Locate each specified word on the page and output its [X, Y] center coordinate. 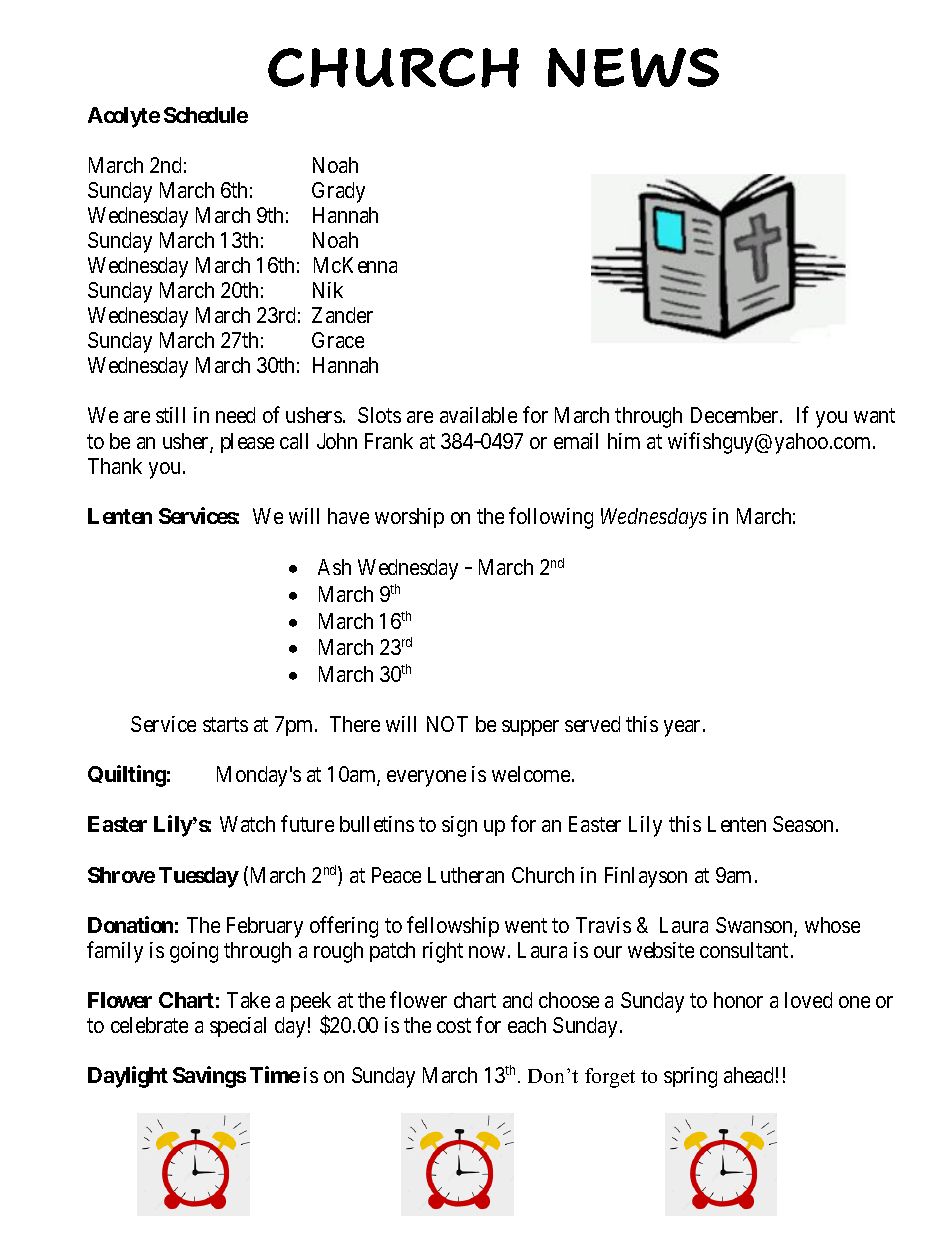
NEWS [633, 67]
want [874, 416]
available [478, 415]
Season [803, 824]
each [527, 1025]
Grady [338, 192]
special [238, 1027]
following [551, 518]
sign [459, 826]
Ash [334, 567]
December [736, 415]
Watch [247, 824]
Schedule [206, 115]
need [235, 415]
